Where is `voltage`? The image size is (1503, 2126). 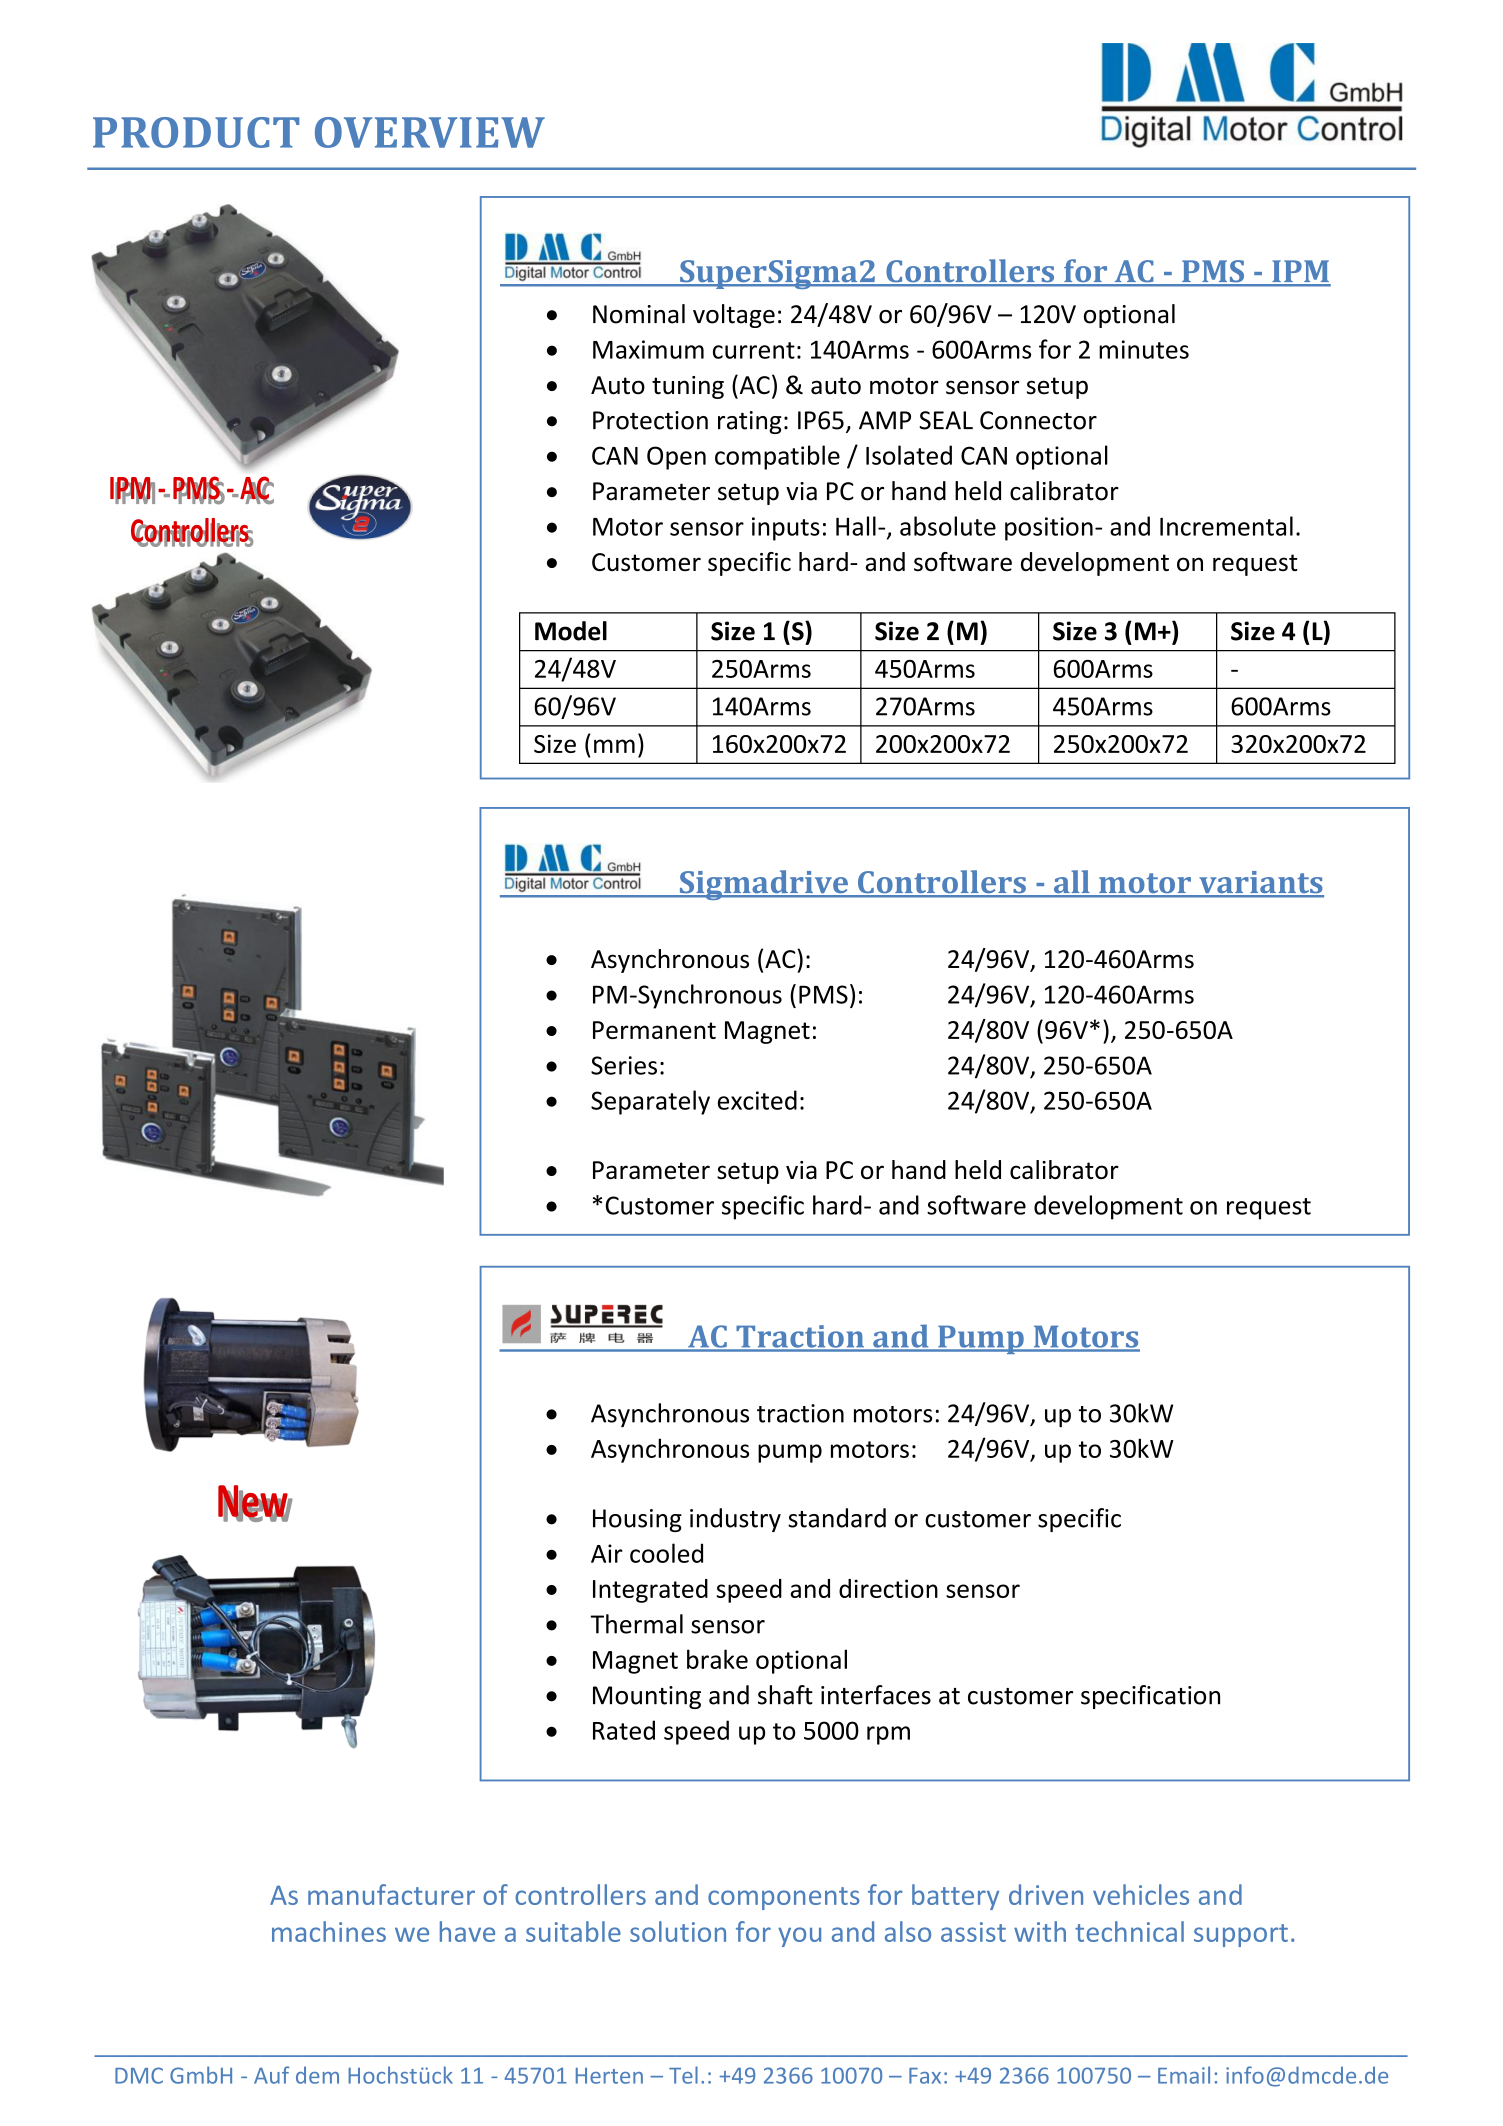 voltage is located at coordinates (734, 316).
